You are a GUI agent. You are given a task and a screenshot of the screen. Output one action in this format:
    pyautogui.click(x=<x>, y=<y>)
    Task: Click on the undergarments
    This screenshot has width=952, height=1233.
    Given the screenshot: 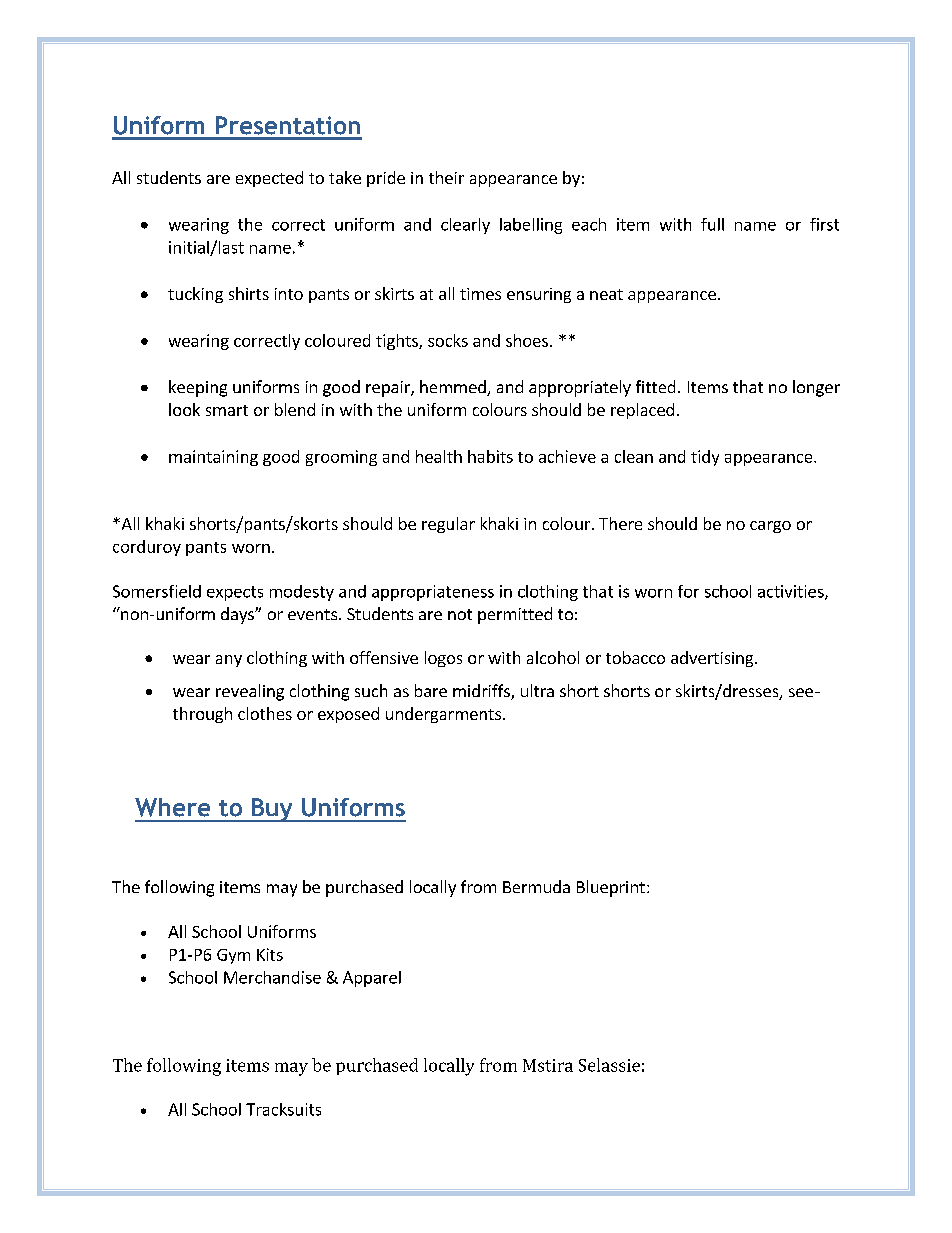 What is the action you would take?
    pyautogui.click(x=443, y=715)
